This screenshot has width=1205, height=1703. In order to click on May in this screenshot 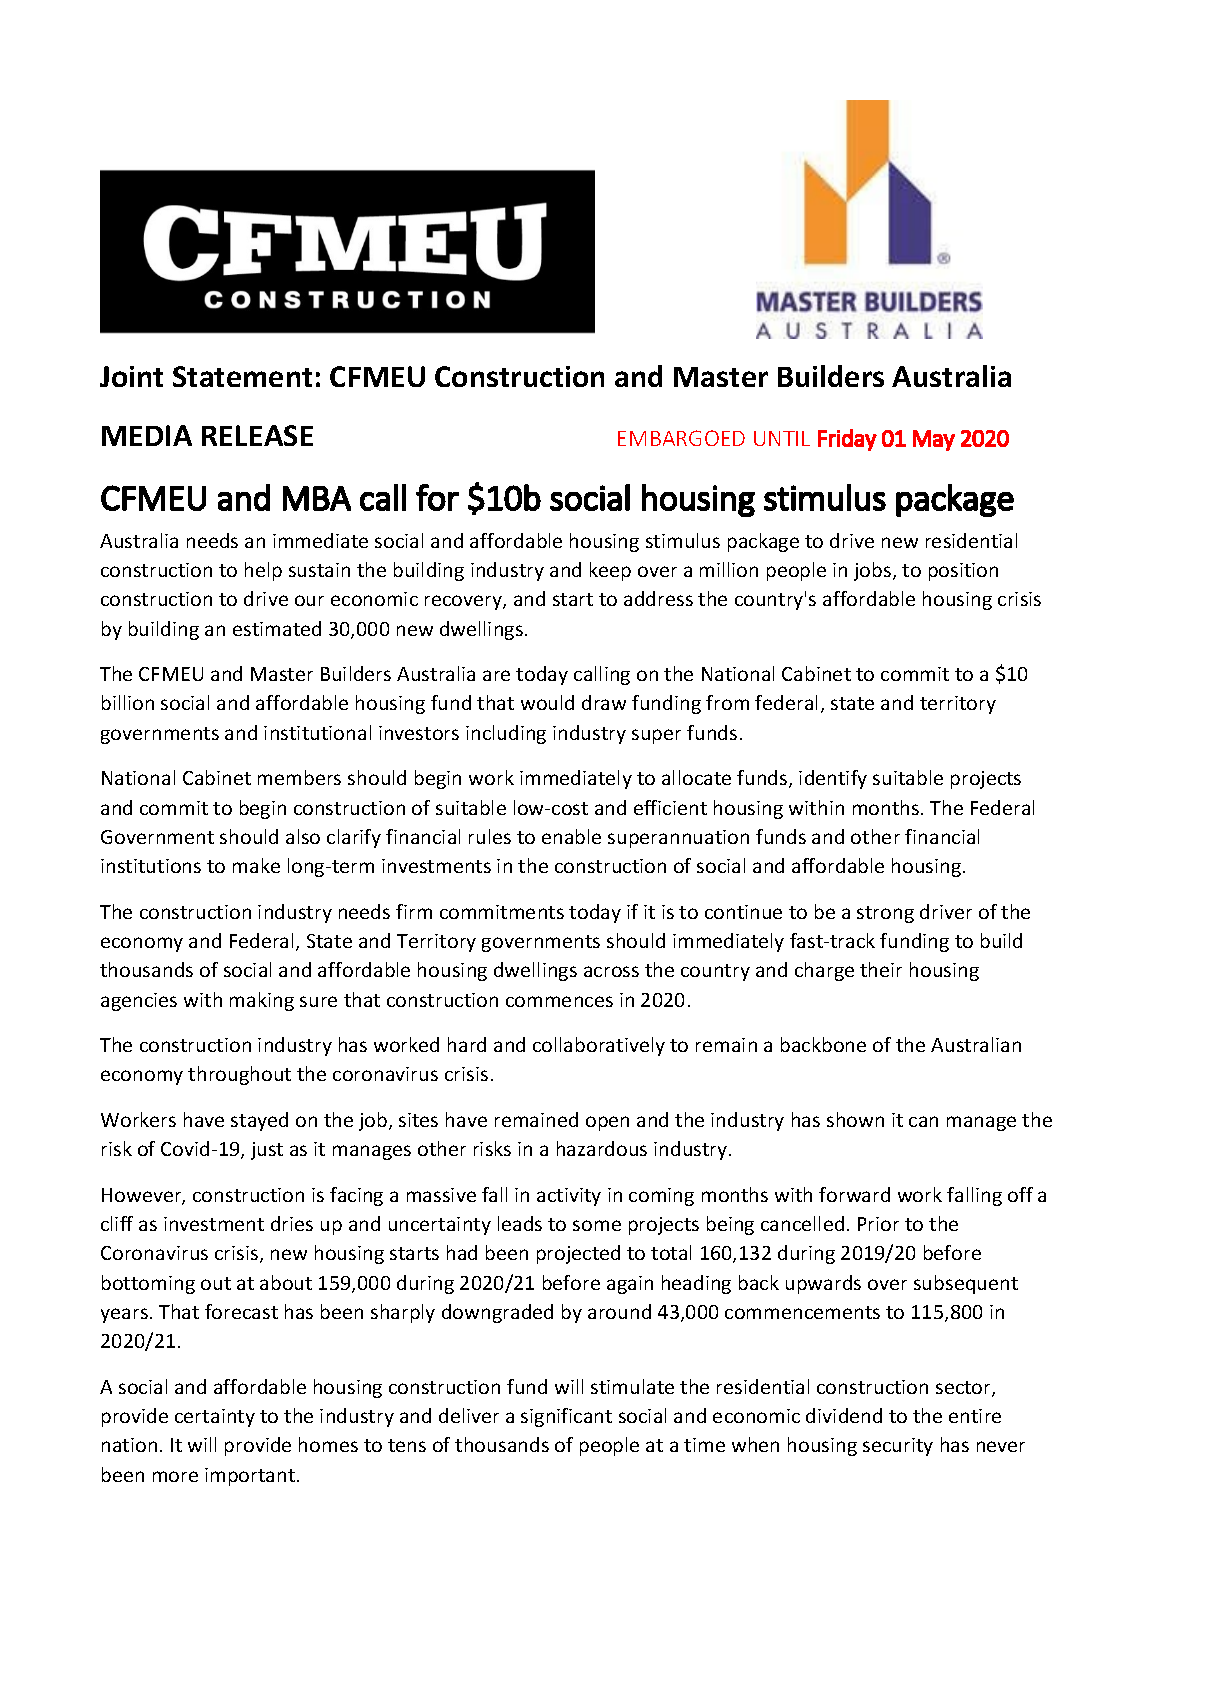, I will do `click(934, 440)`.
